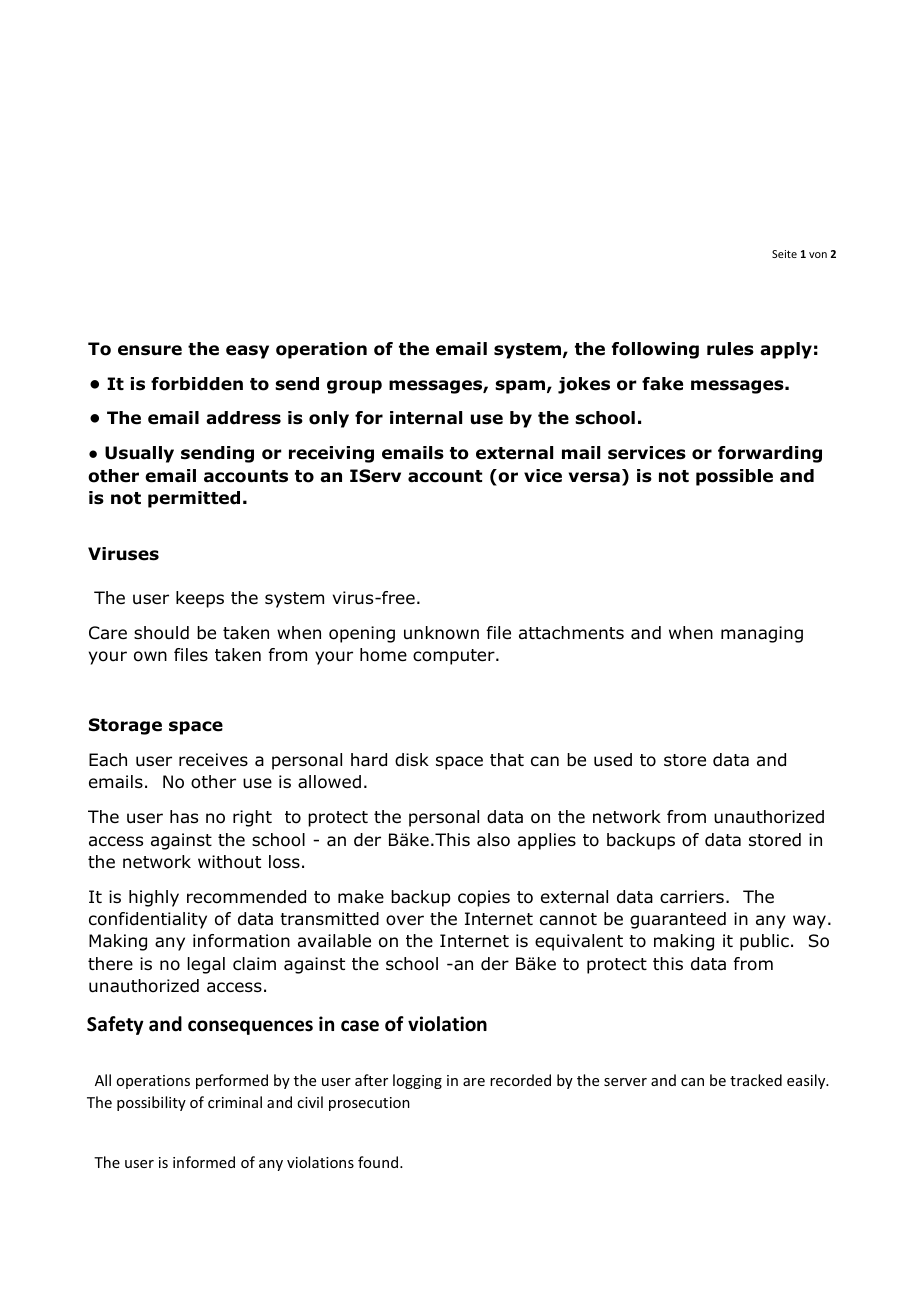 The image size is (924, 1308). I want to click on keeps, so click(200, 599).
